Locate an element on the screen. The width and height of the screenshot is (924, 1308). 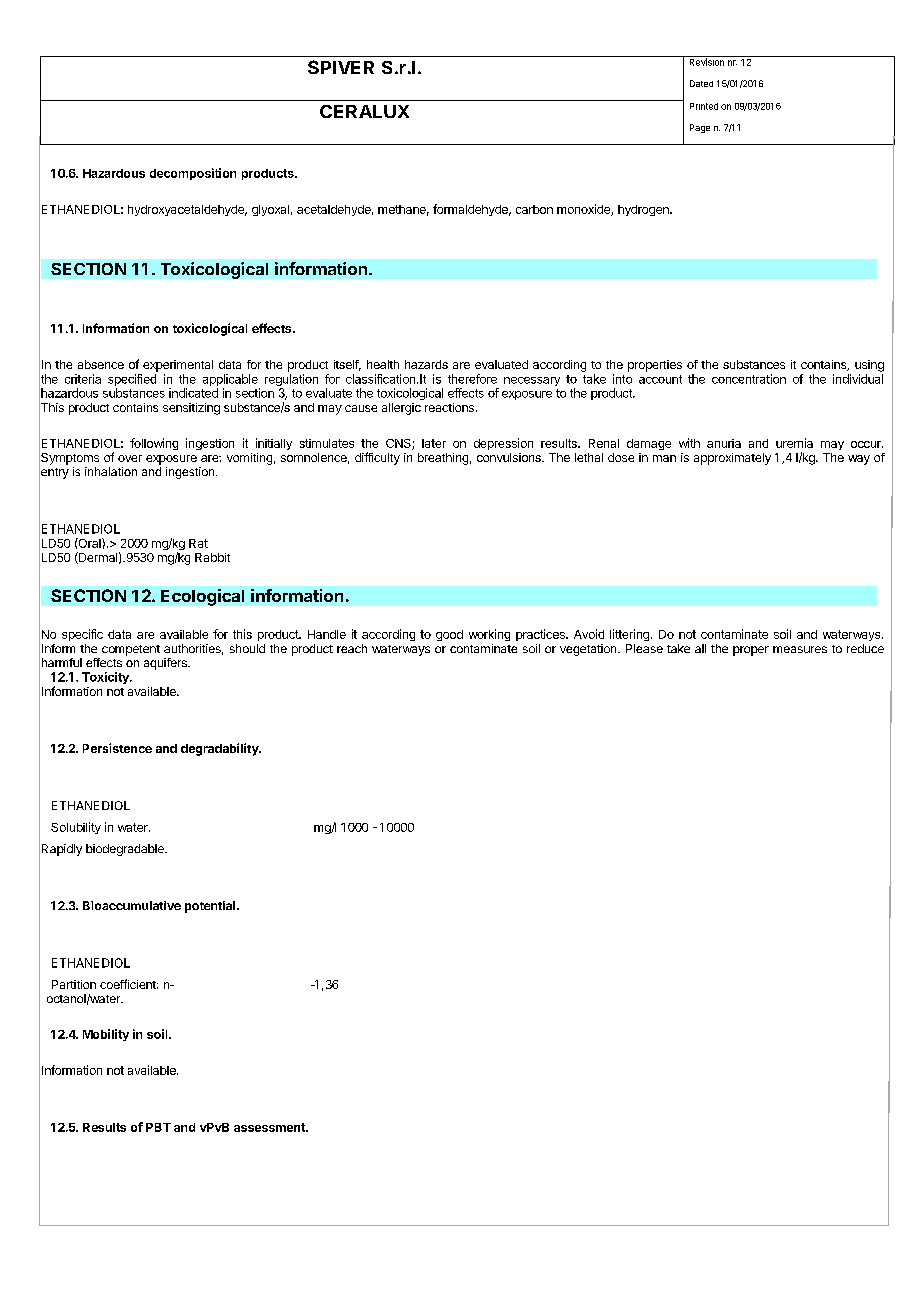
decomposition is located at coordinates (193, 174).
